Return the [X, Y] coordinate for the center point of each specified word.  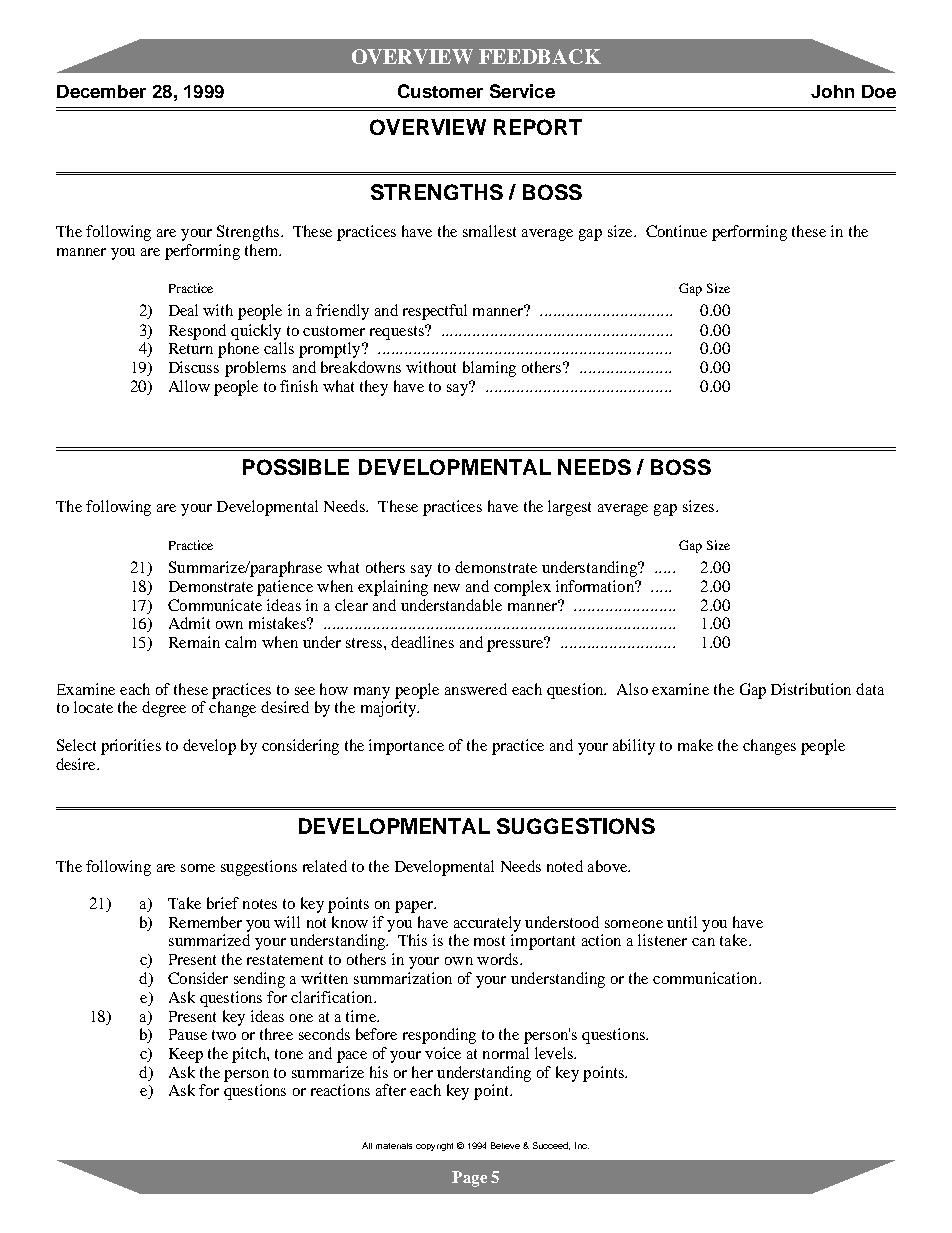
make [695, 745]
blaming [489, 369]
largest [569, 508]
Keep [186, 1055]
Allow [189, 386]
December [101, 91]
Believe [505, 1145]
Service [522, 91]
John [832, 91]
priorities [131, 747]
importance [406, 747]
